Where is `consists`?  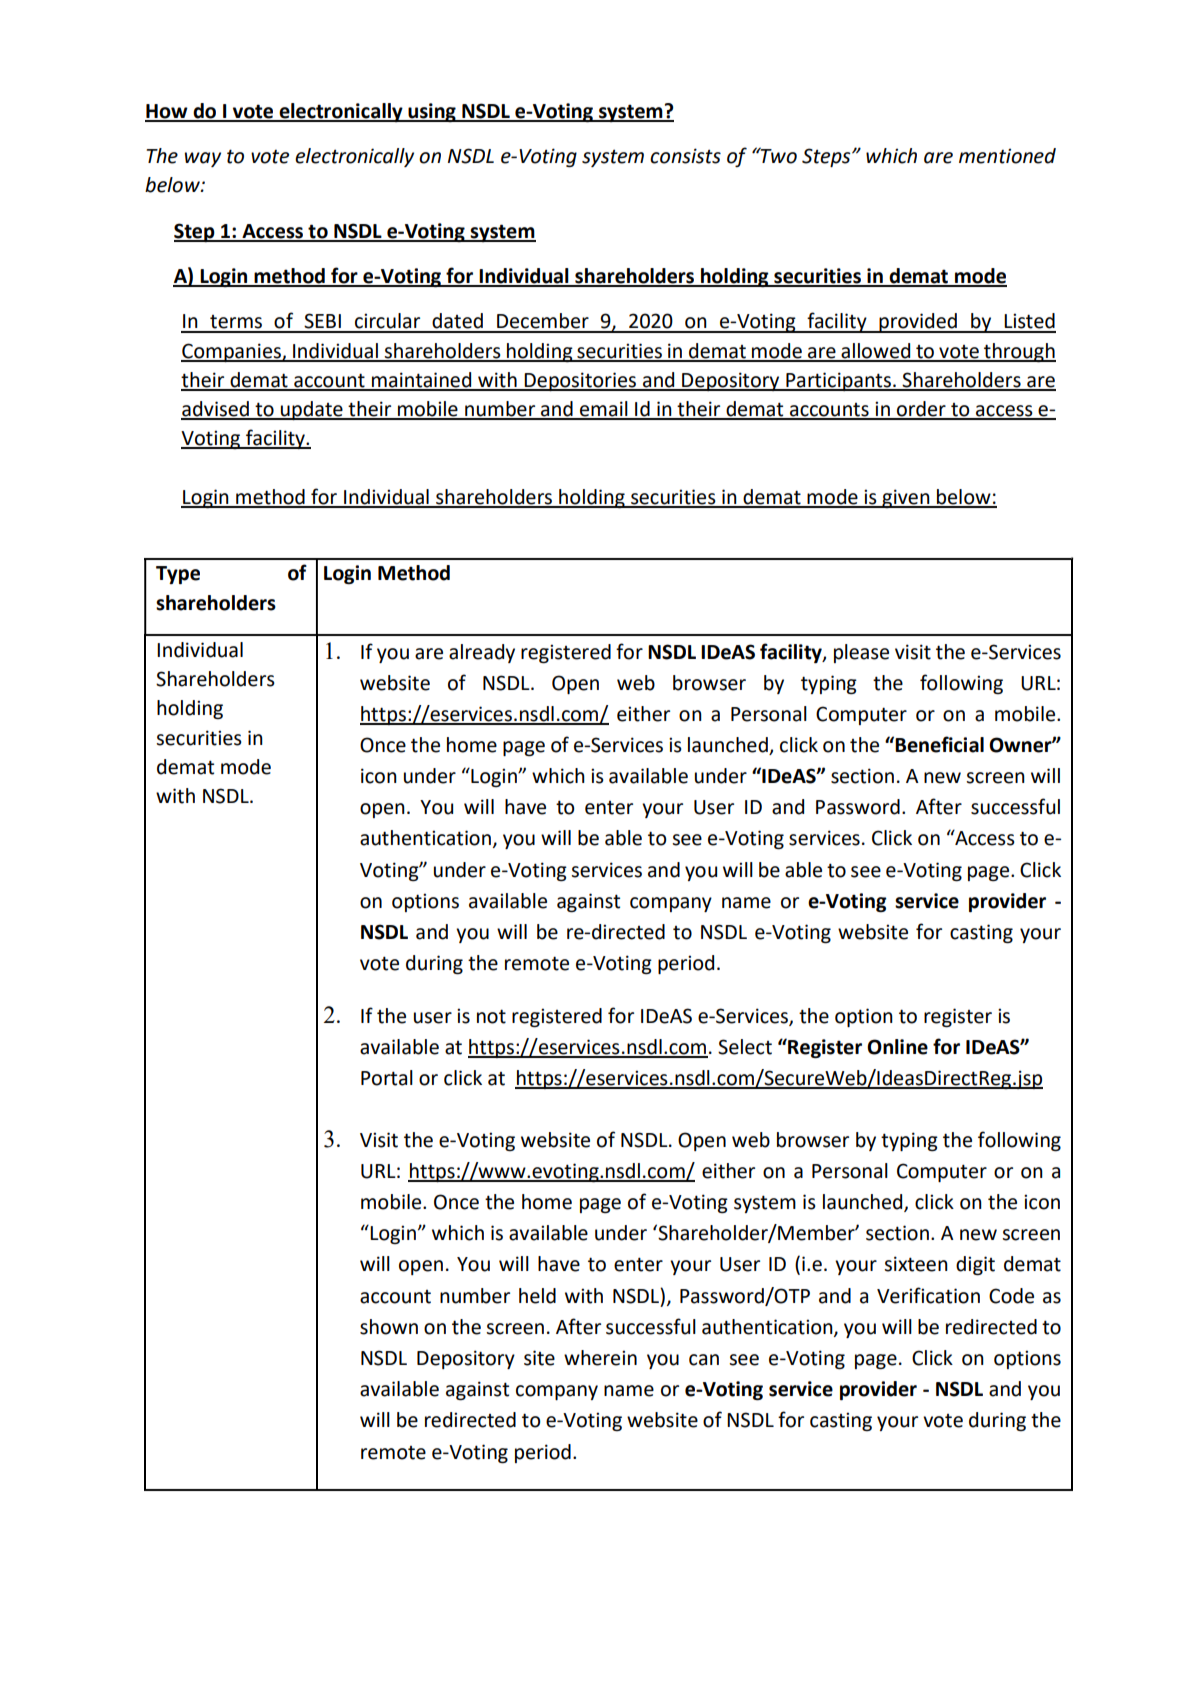 consists is located at coordinates (685, 156).
